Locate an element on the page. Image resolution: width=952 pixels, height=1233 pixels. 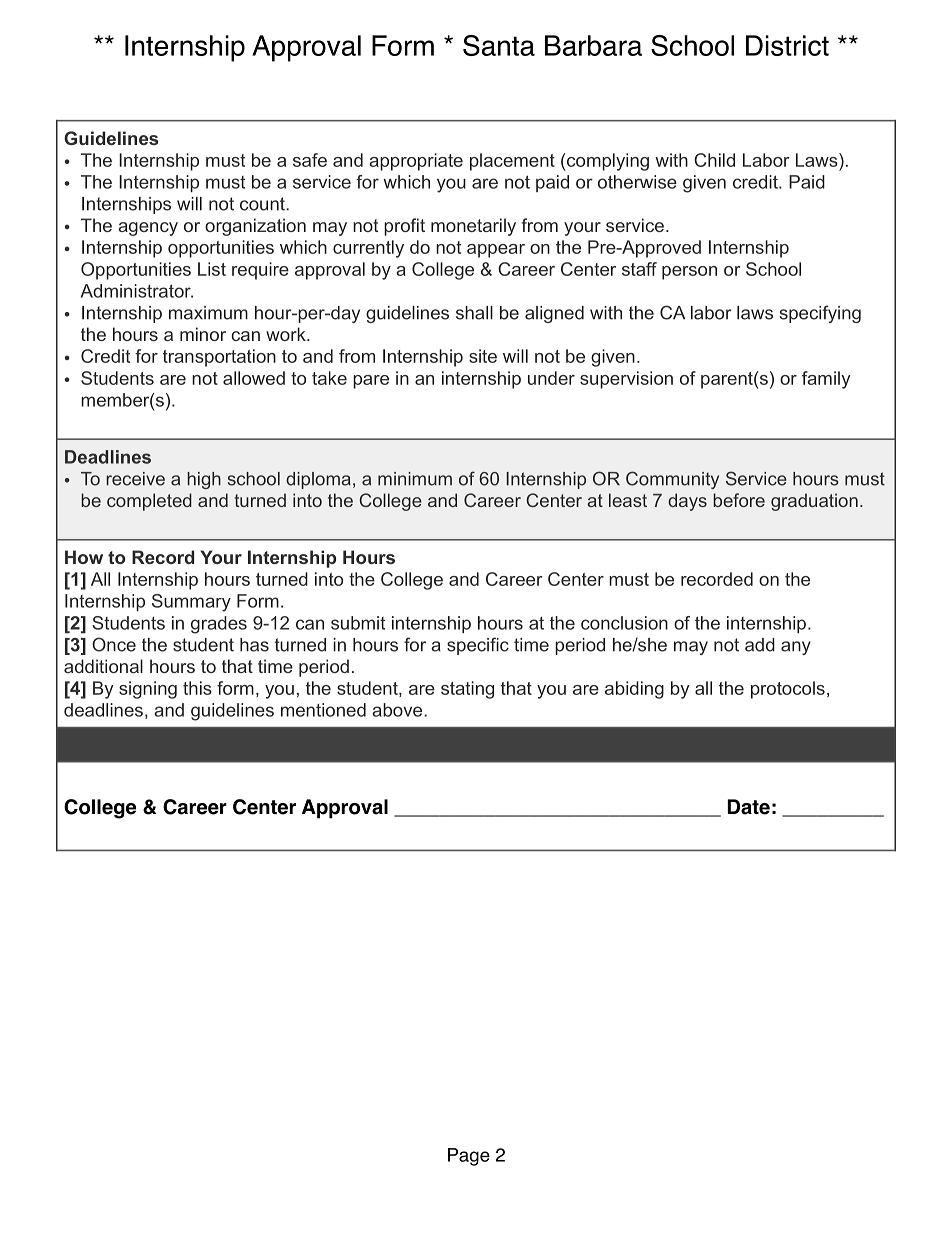
specific is located at coordinates (478, 646).
